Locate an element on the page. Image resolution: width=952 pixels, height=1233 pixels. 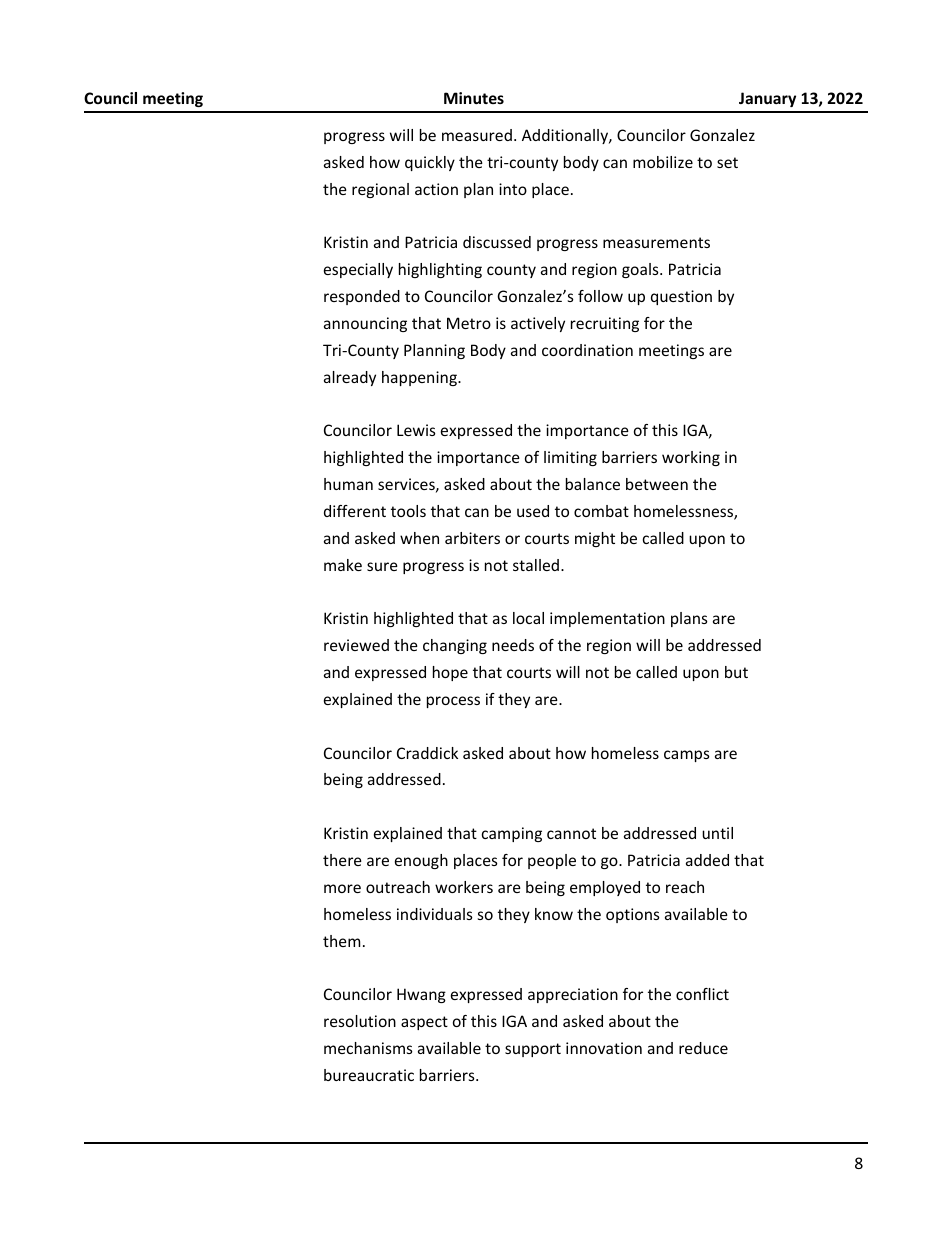
support is located at coordinates (533, 1050).
